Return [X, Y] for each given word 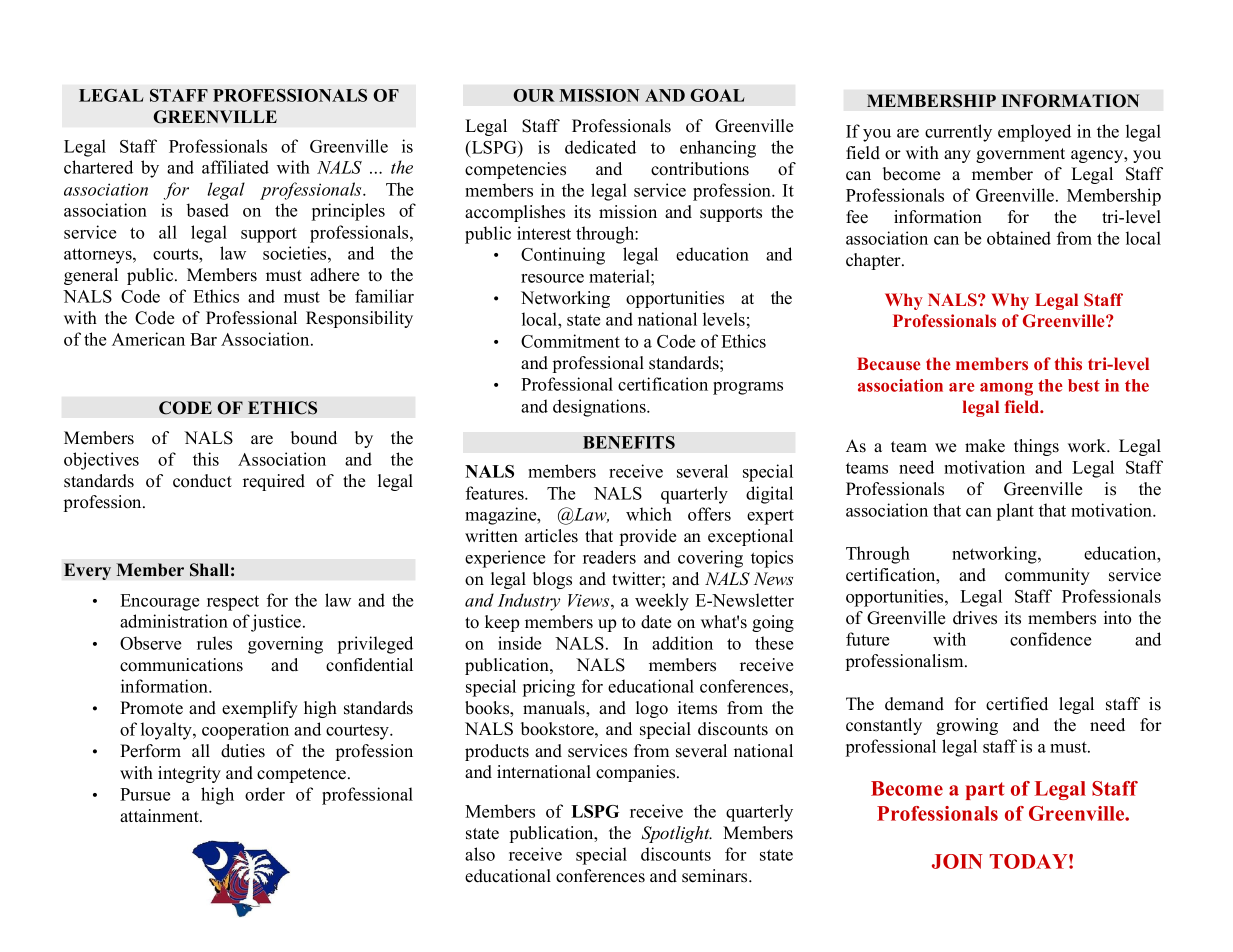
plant [1015, 512]
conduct [202, 481]
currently [958, 133]
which [649, 514]
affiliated [235, 167]
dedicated [600, 147]
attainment [160, 816]
